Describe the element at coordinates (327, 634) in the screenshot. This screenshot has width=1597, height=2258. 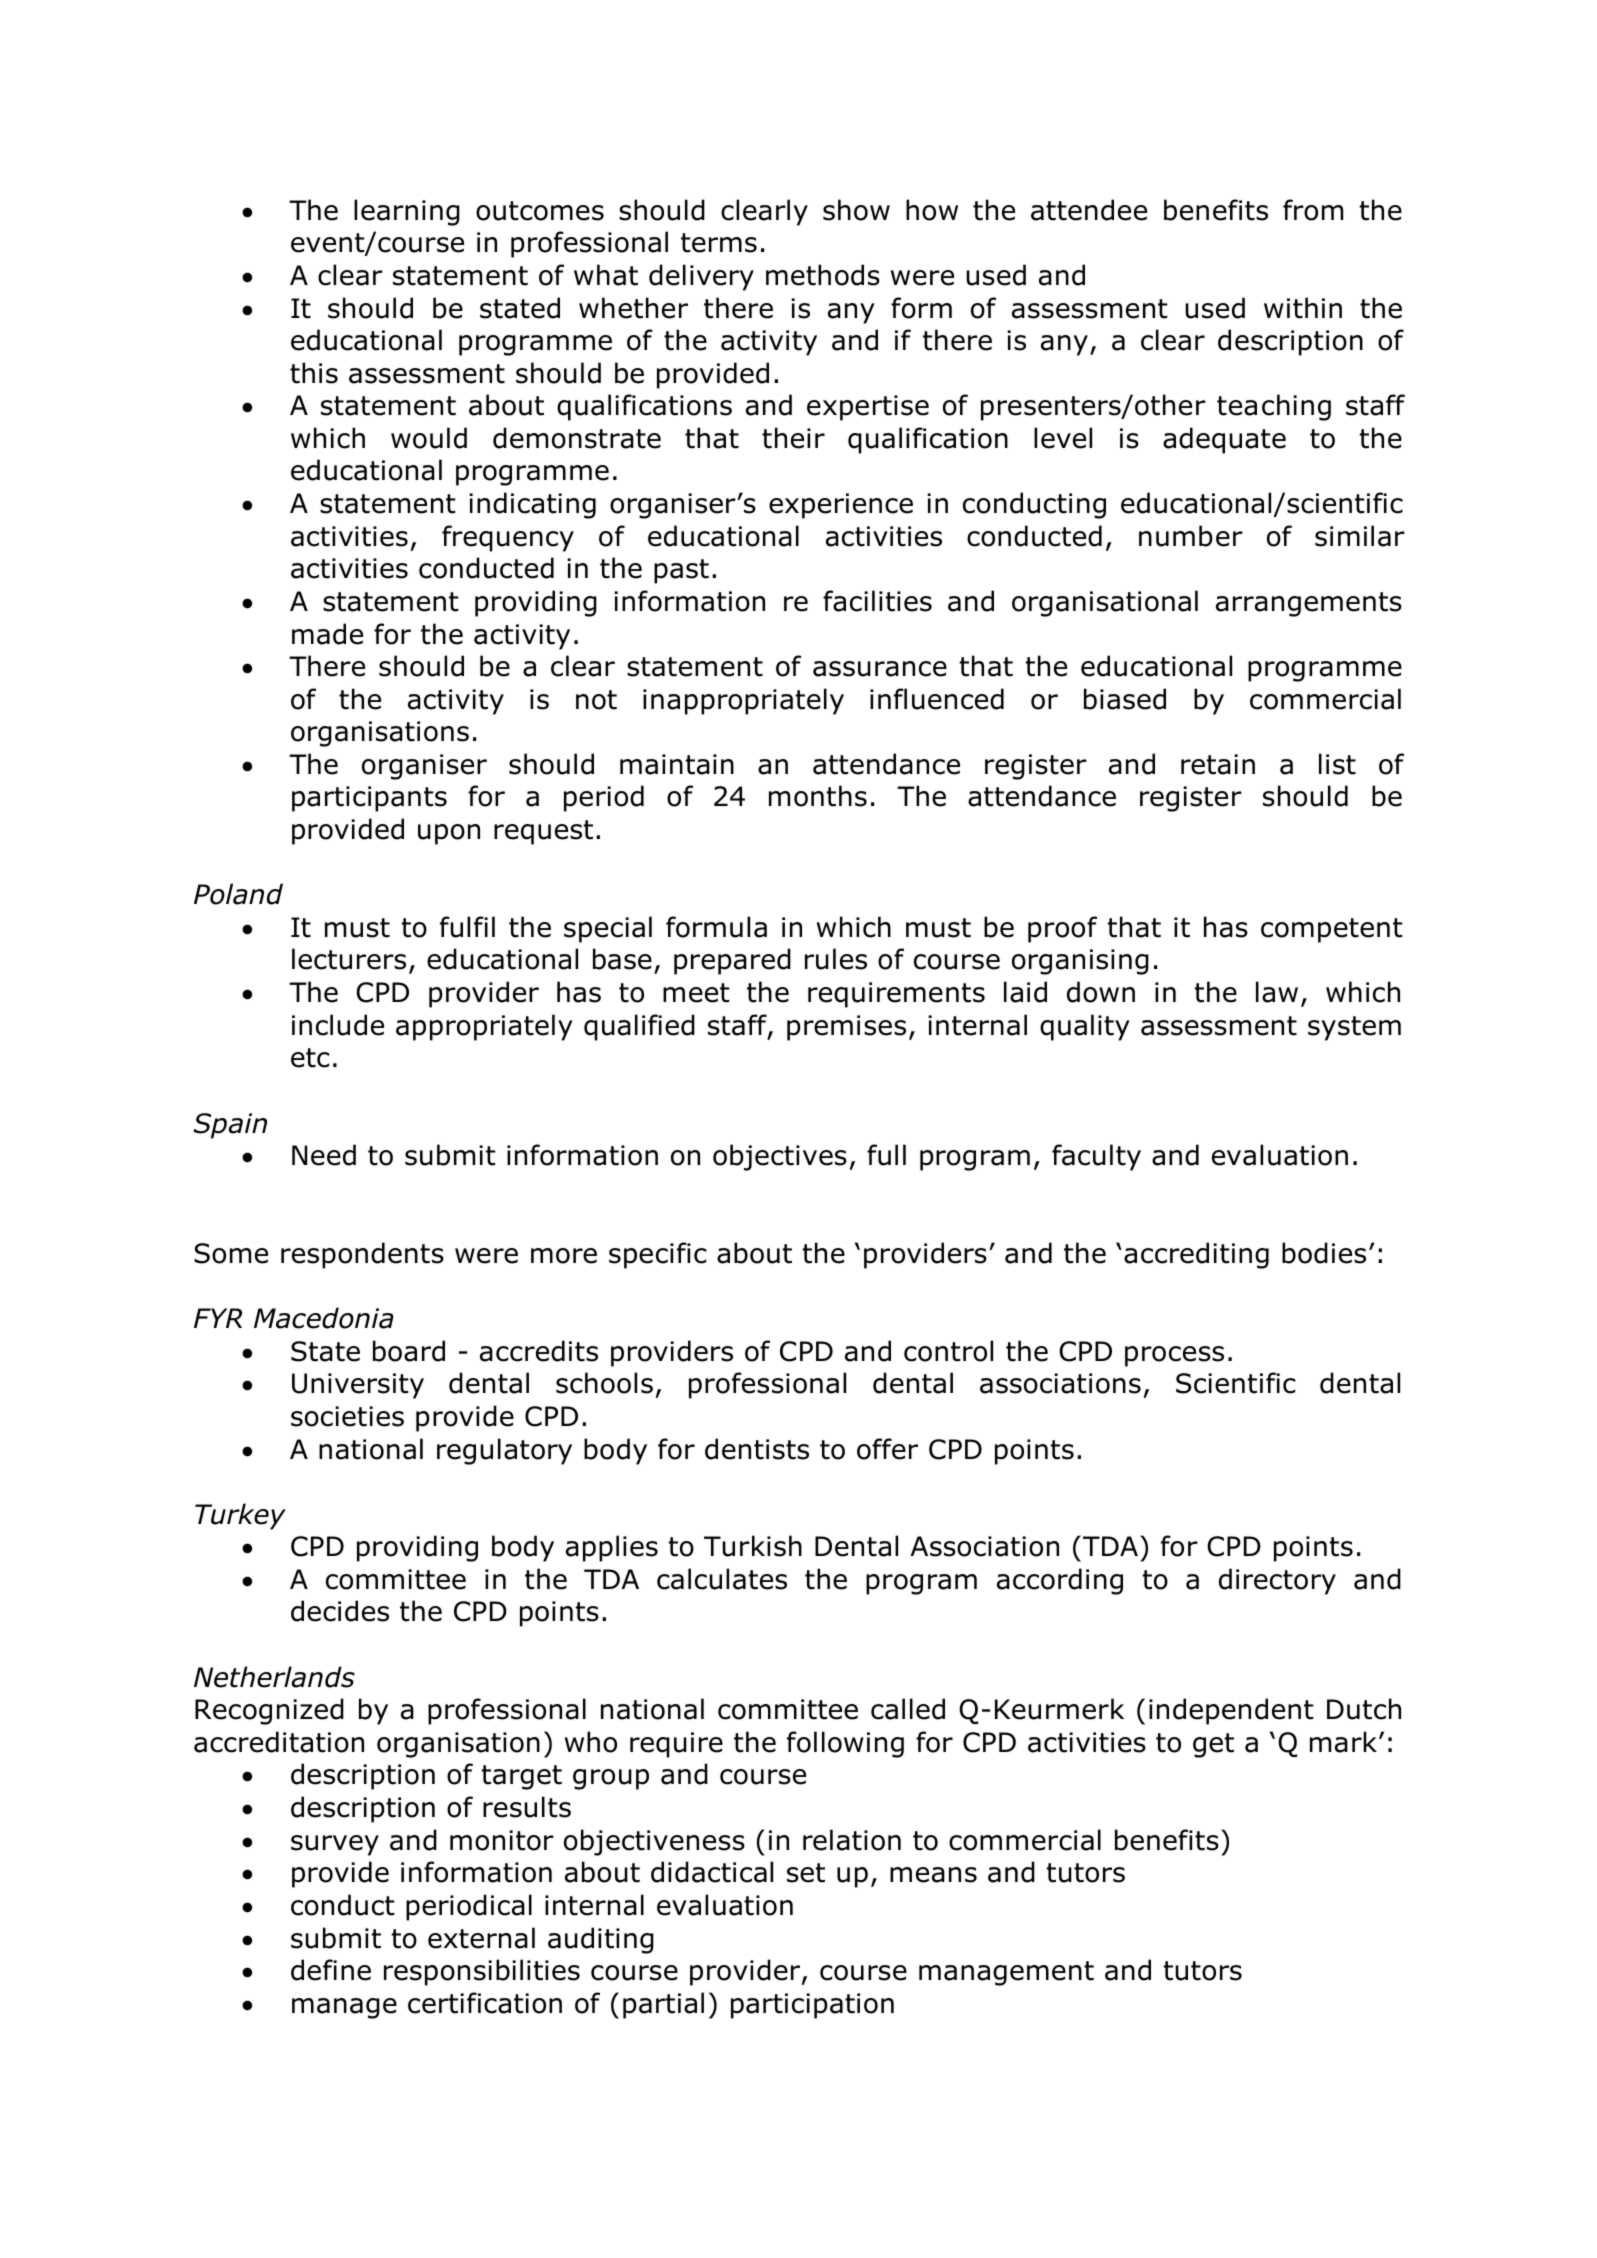
I see `made` at that location.
